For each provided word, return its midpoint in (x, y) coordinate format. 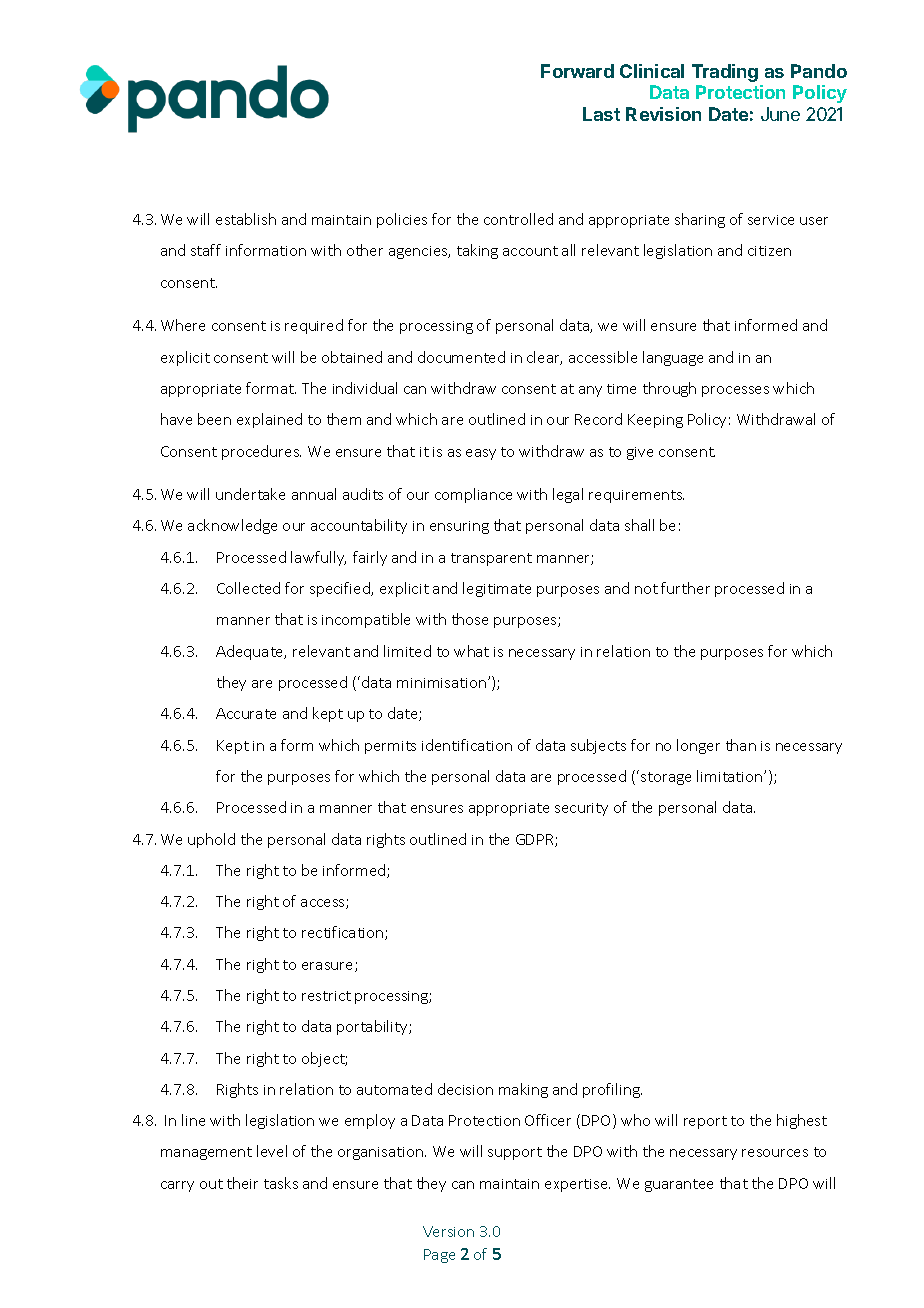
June (780, 114)
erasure (329, 967)
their (242, 1183)
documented (461, 357)
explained (269, 420)
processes (735, 391)
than (741, 745)
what (471, 651)
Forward (577, 71)
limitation (731, 776)
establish (246, 219)
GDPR (536, 840)
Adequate (251, 652)
